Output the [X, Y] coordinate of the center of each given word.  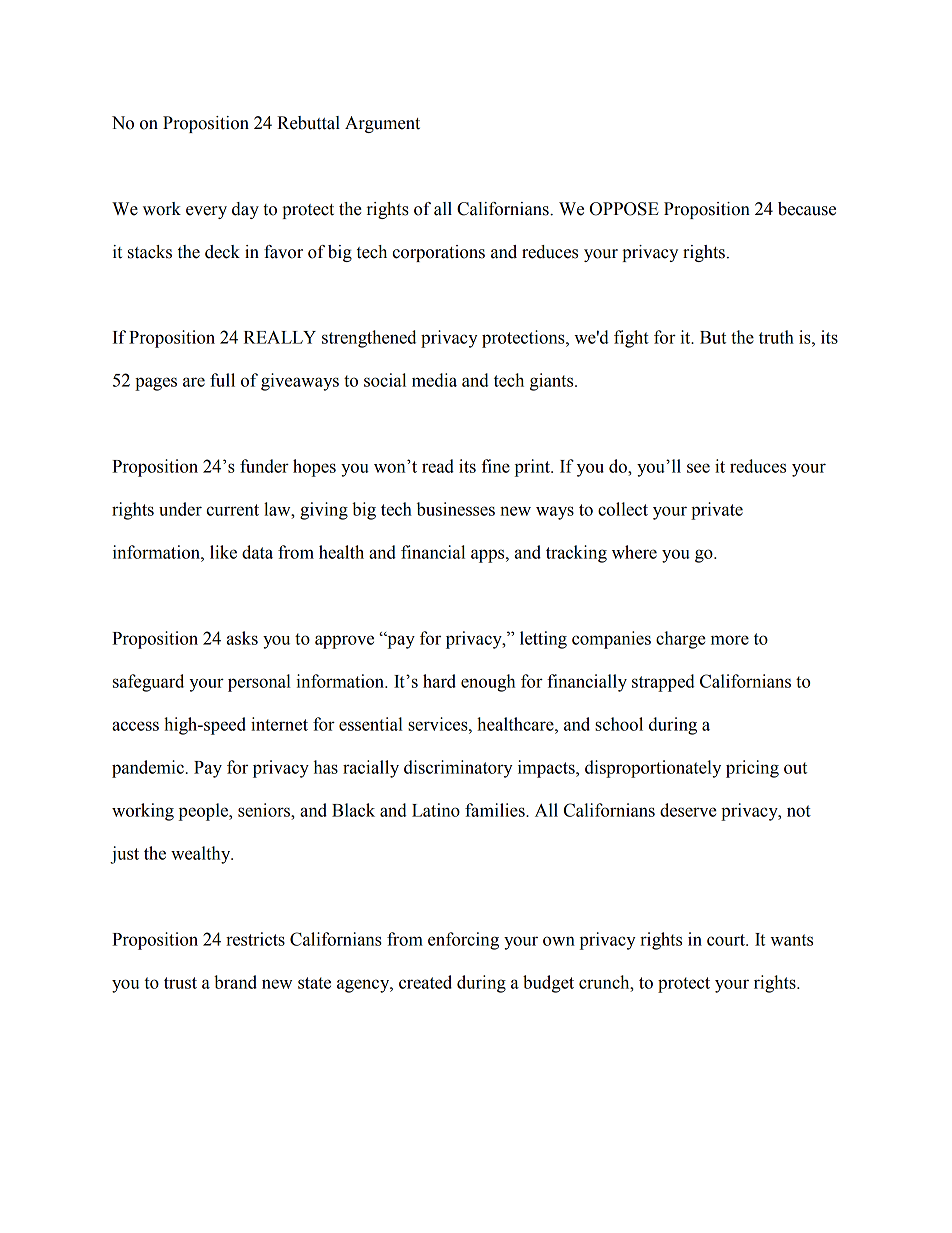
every [206, 212]
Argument [382, 124]
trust [180, 983]
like [223, 552]
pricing [752, 769]
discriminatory [458, 769]
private [717, 511]
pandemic [148, 769]
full [222, 380]
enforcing [463, 941]
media [434, 380]
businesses [456, 509]
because [807, 209]
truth [776, 337]
